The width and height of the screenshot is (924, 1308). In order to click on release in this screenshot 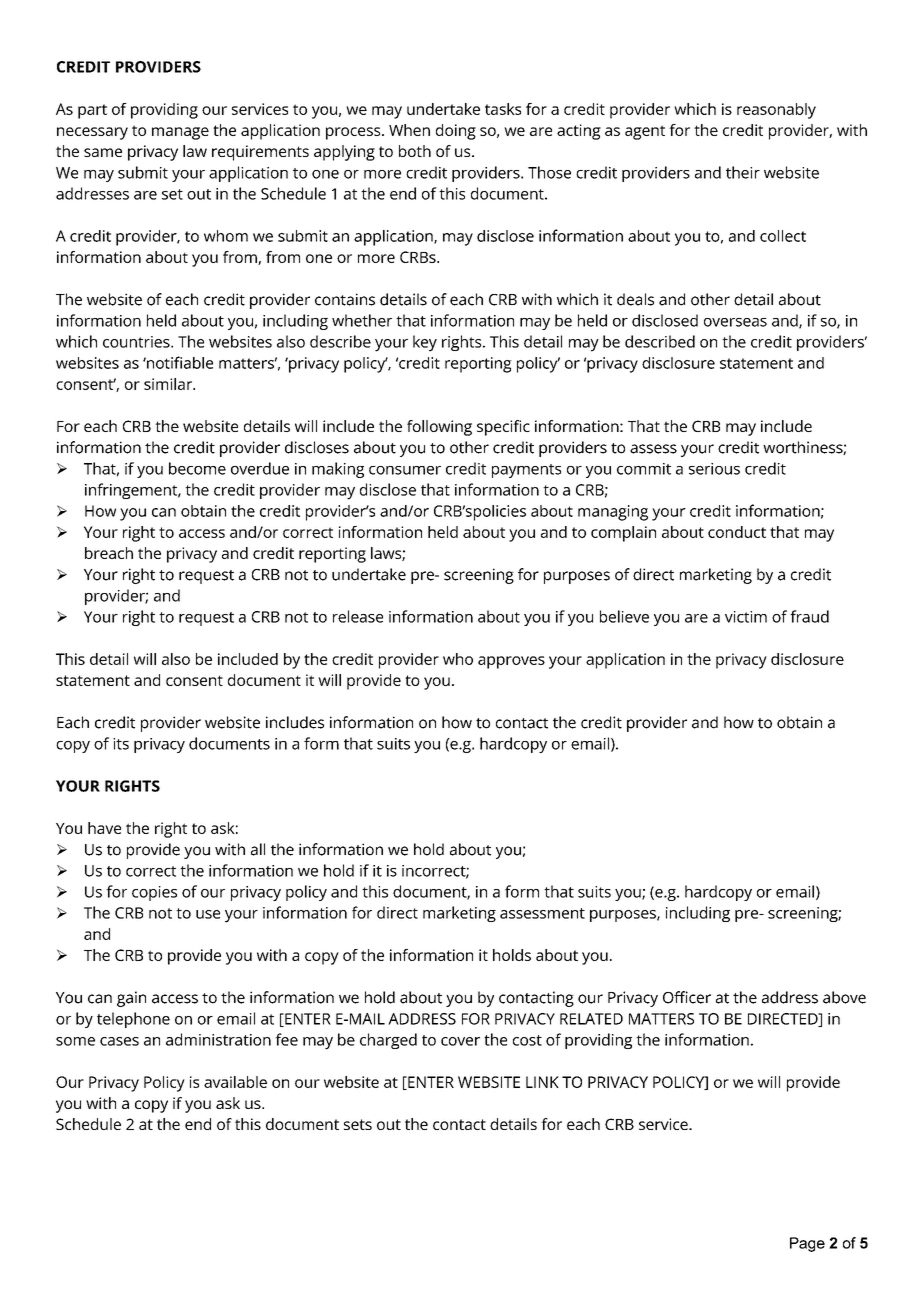, I will do `click(358, 616)`.
